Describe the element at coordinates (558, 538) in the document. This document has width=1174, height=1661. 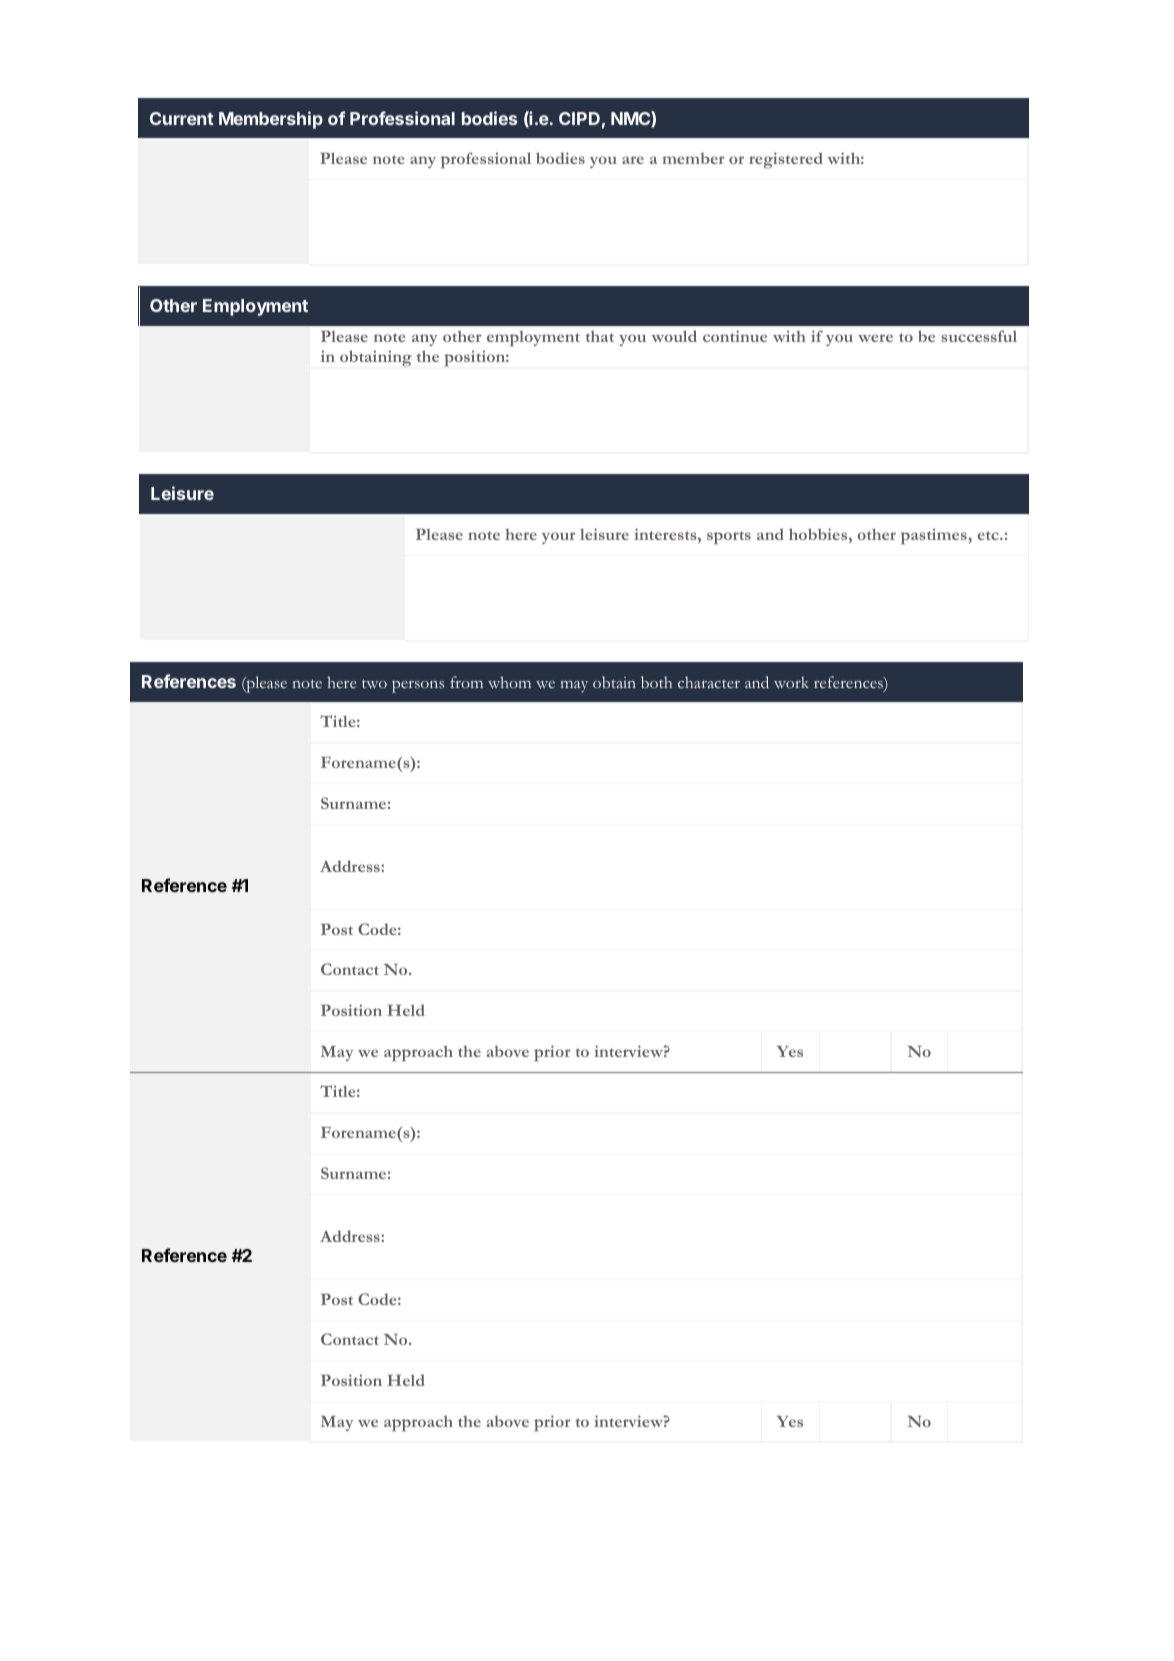
I see `your` at that location.
